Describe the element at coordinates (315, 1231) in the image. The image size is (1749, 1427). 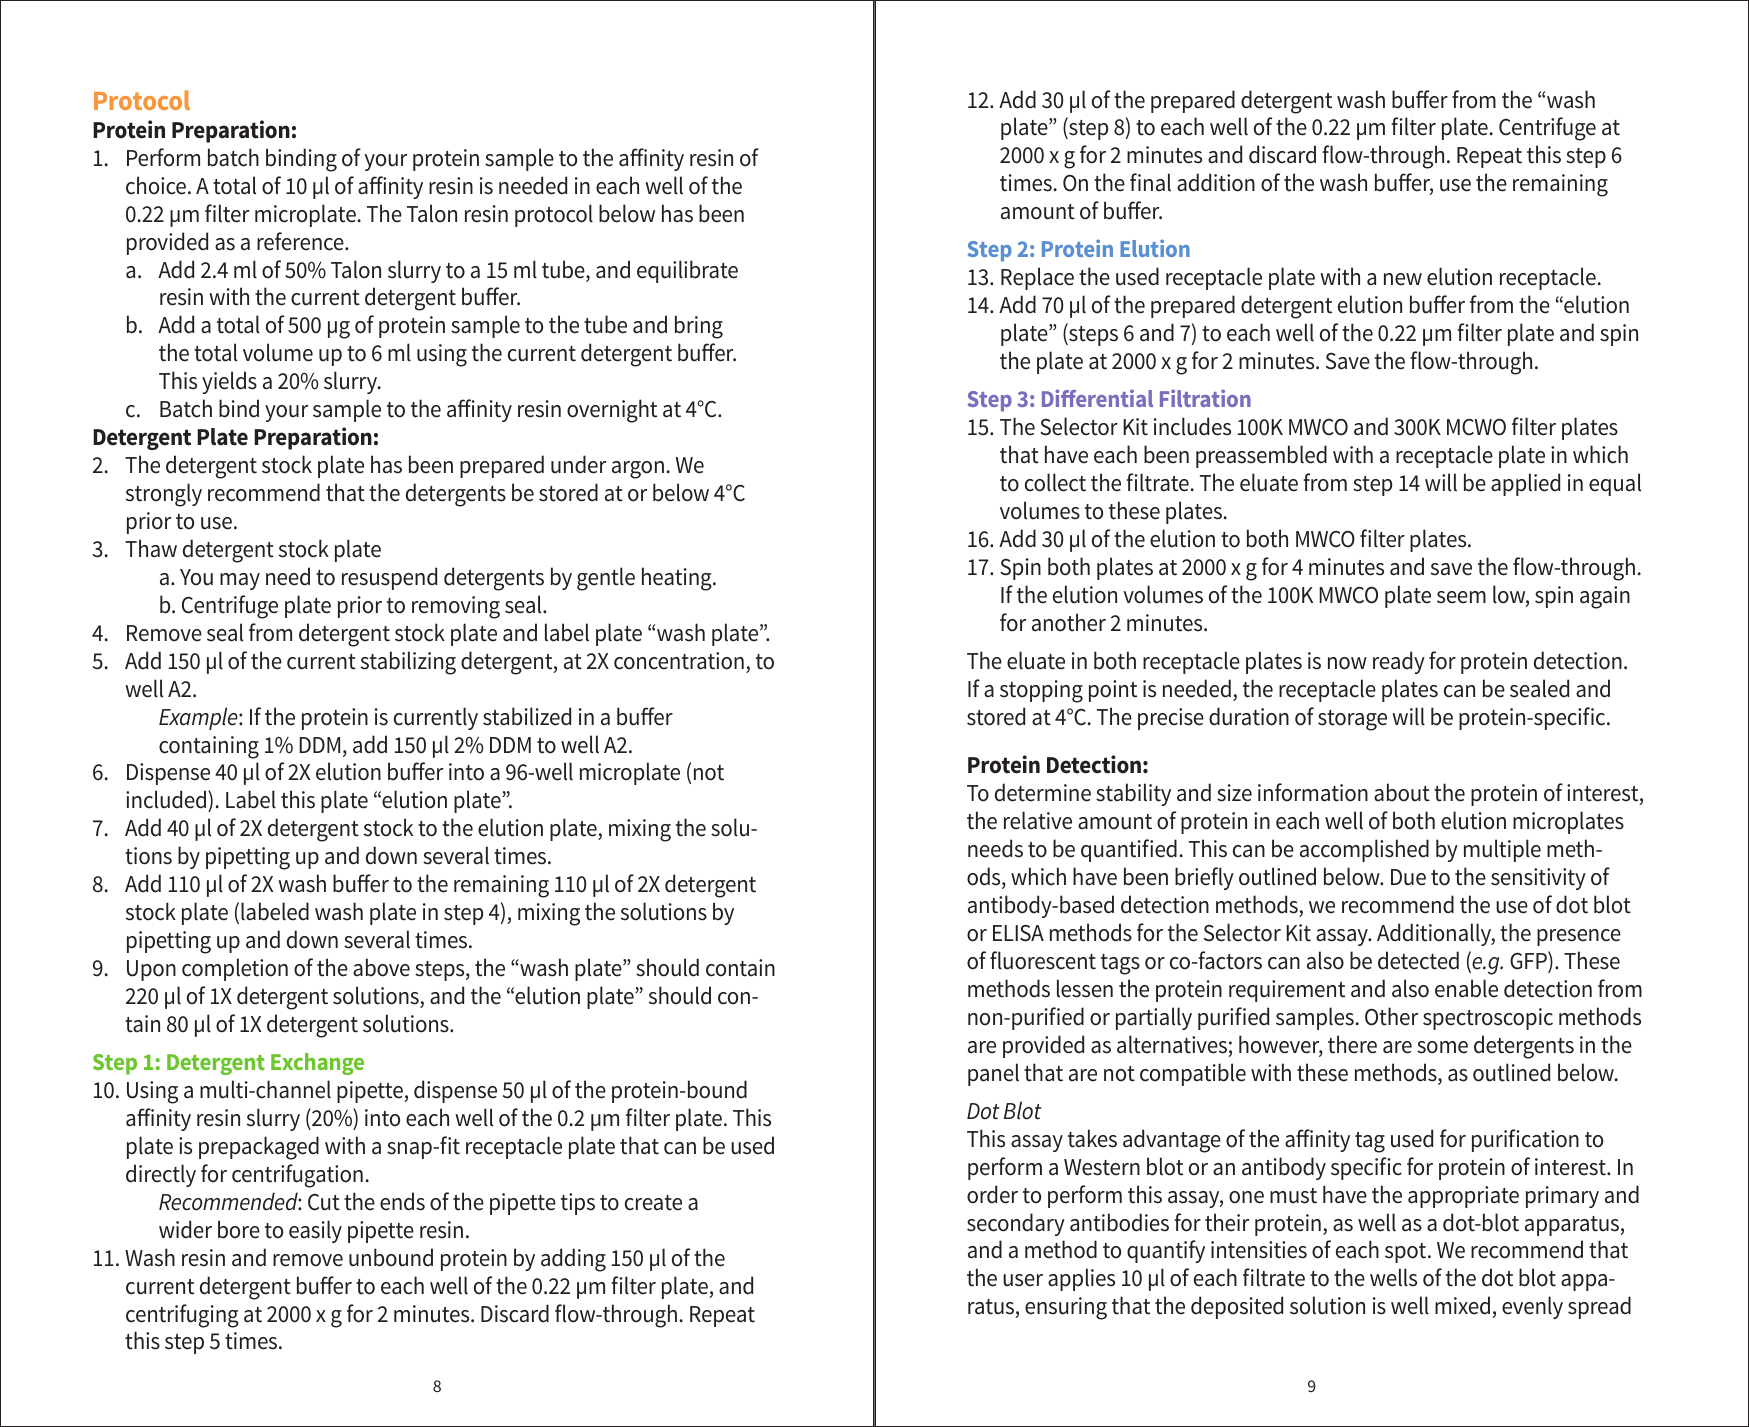
I see `easily` at that location.
